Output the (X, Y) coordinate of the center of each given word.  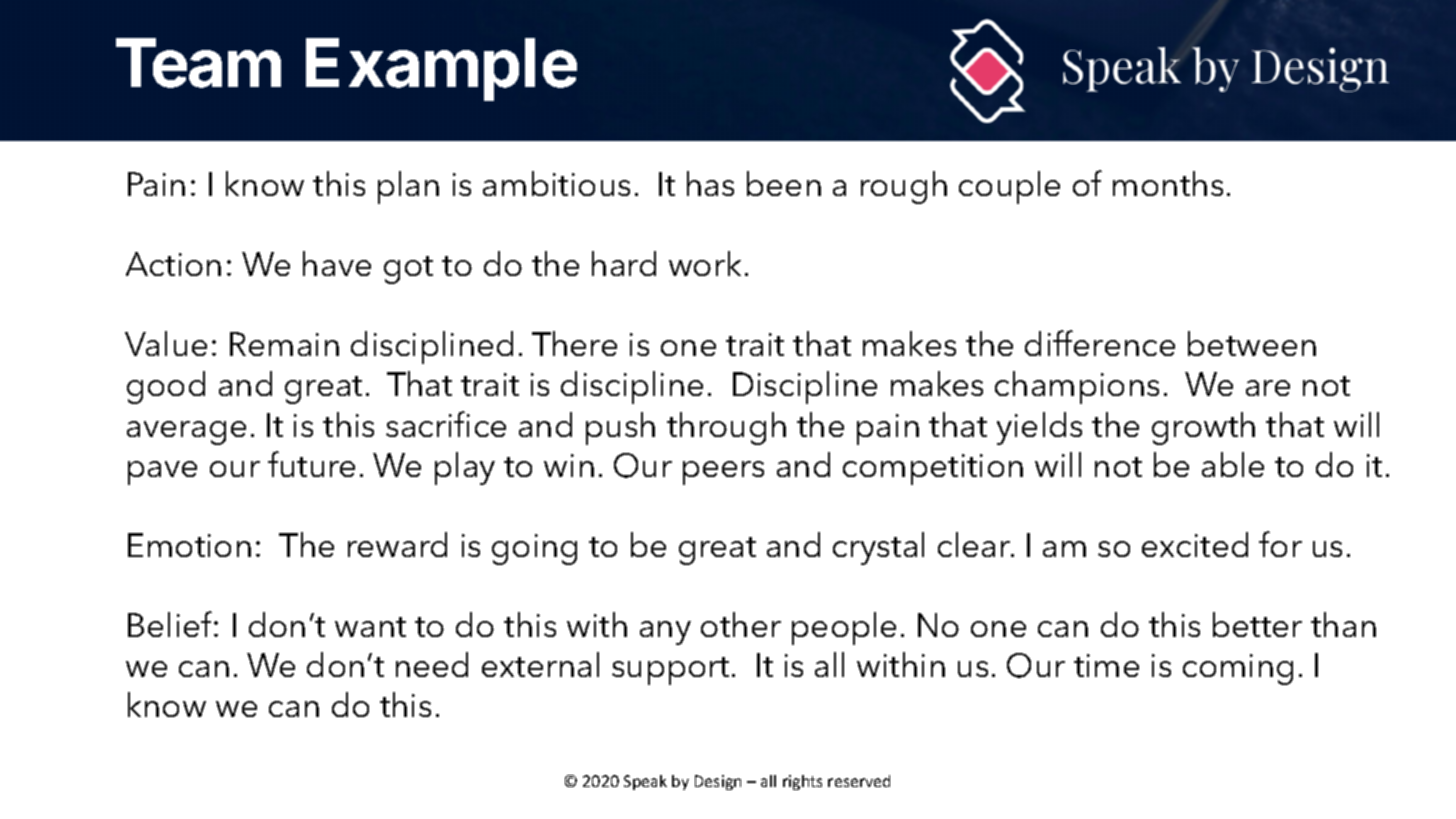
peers (723, 473)
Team (198, 63)
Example (441, 69)
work (705, 263)
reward (397, 544)
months (1168, 183)
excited (1195, 544)
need (432, 664)
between (1252, 343)
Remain (284, 344)
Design (718, 782)
